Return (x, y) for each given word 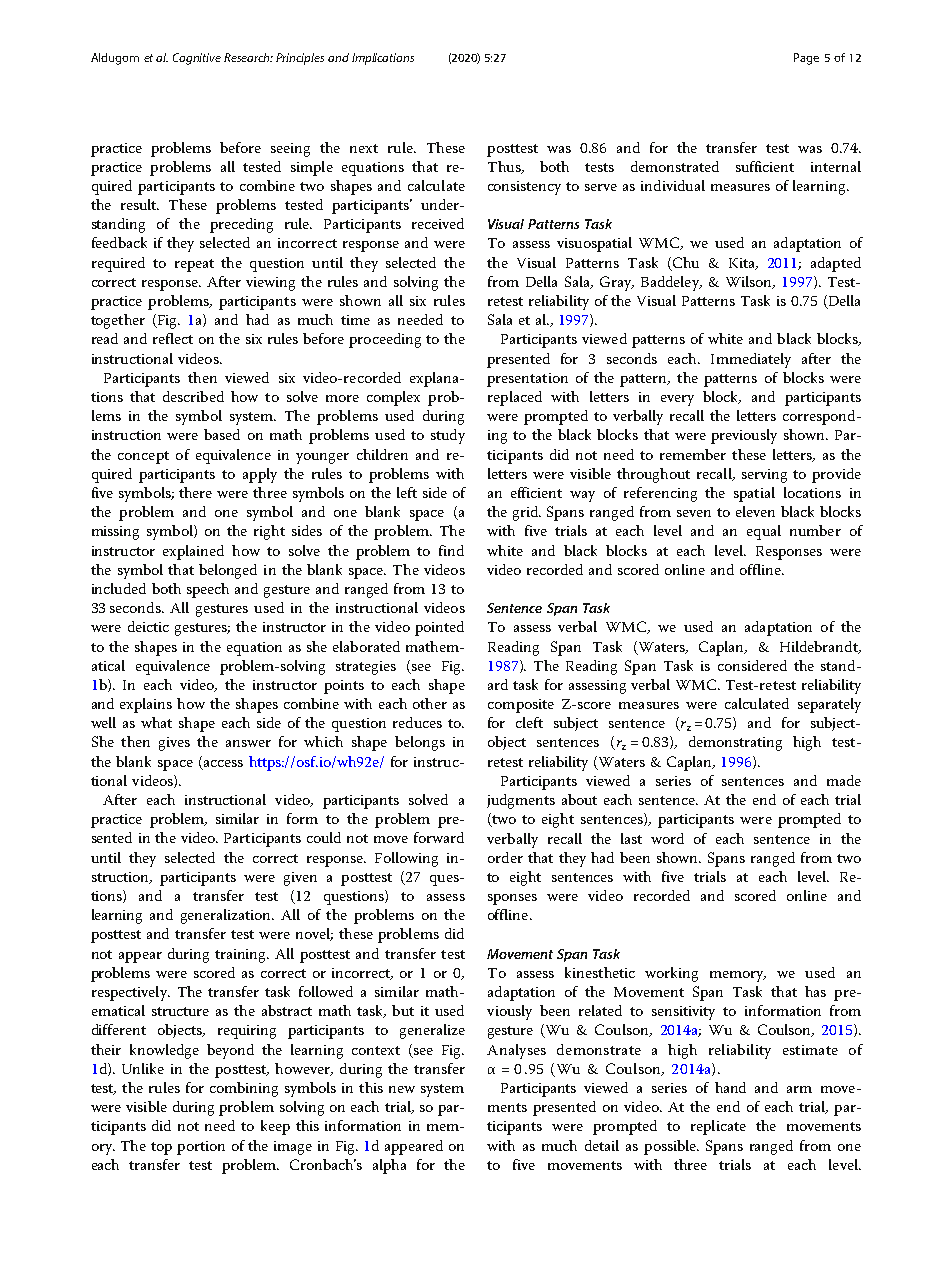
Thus (505, 167)
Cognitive (197, 59)
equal (764, 532)
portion (201, 1148)
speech (208, 590)
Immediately (751, 360)
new (402, 1089)
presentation (527, 380)
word (667, 838)
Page (806, 59)
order (505, 857)
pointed (439, 628)
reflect (173, 338)
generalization (227, 916)
